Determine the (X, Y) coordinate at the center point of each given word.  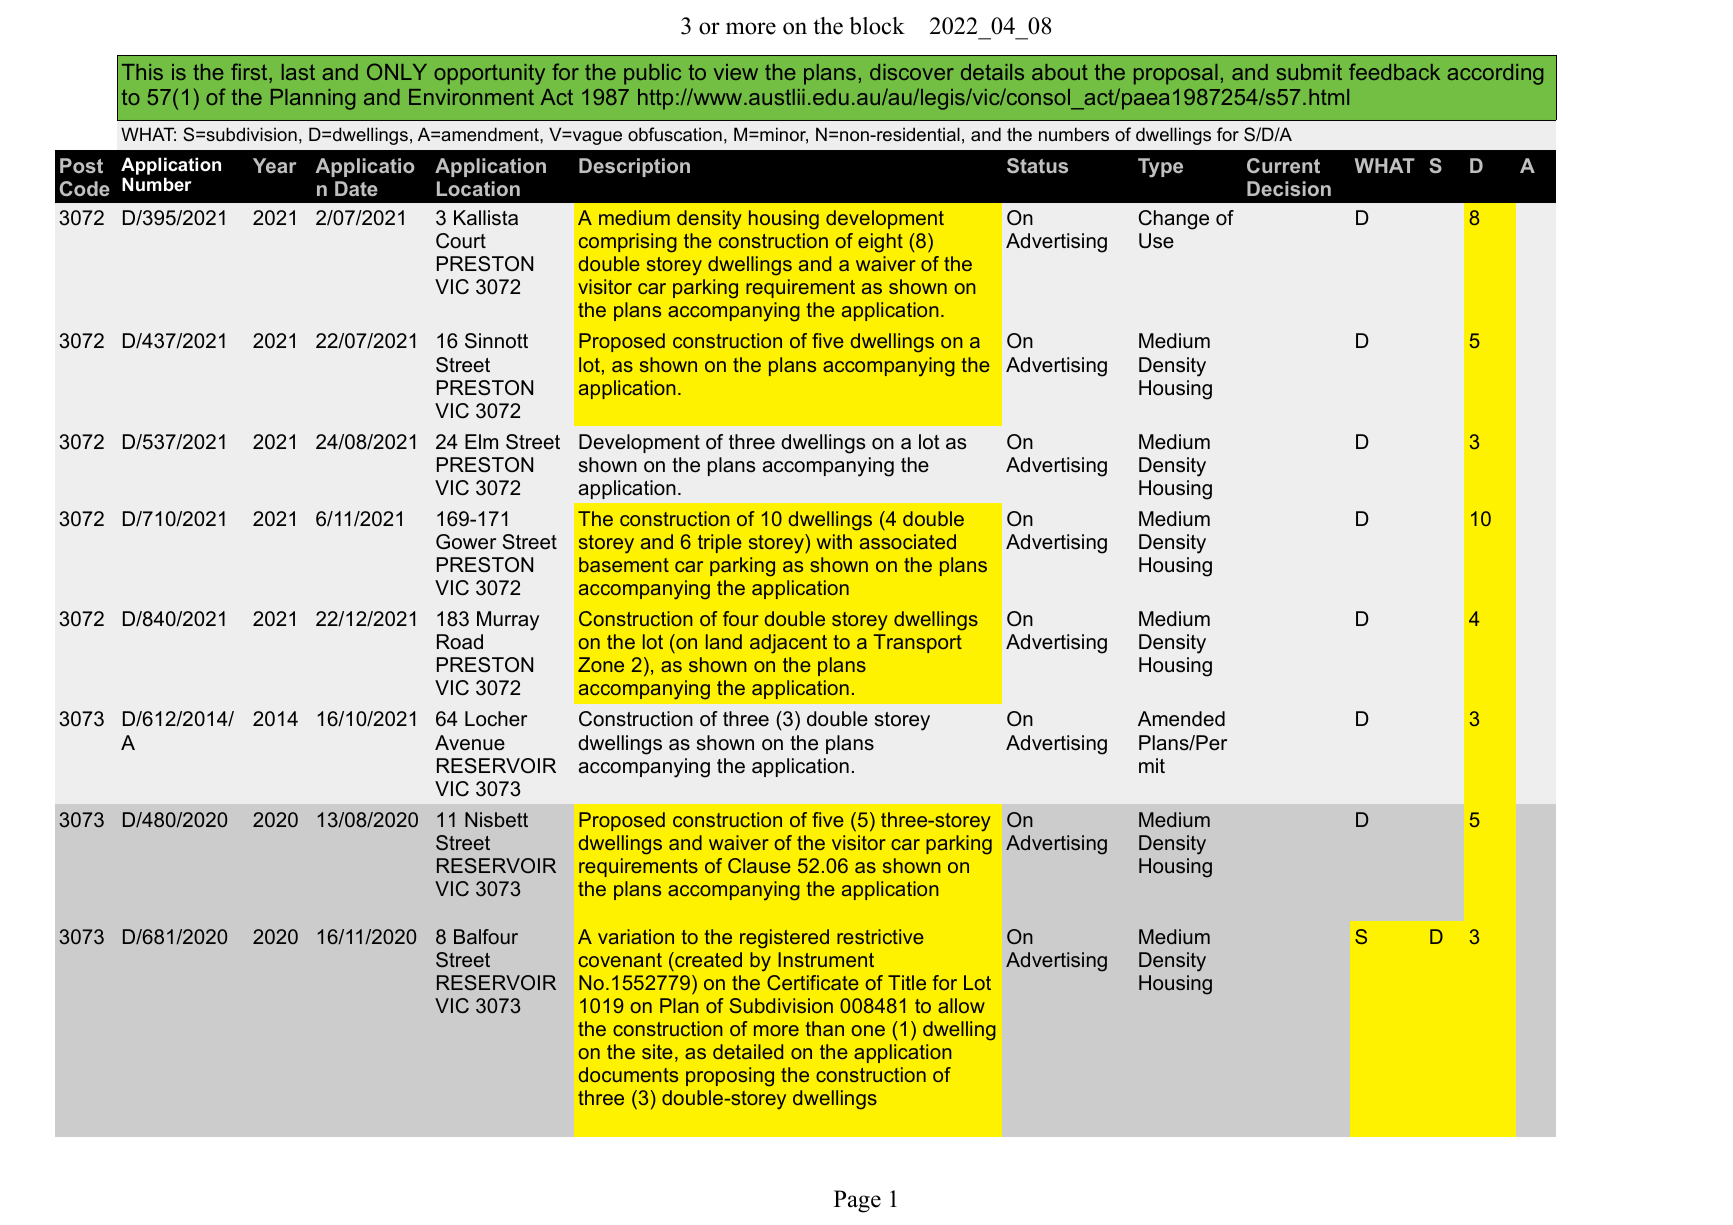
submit (1309, 72)
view (736, 72)
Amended (1181, 719)
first (250, 73)
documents (628, 1074)
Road (460, 642)
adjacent (788, 643)
